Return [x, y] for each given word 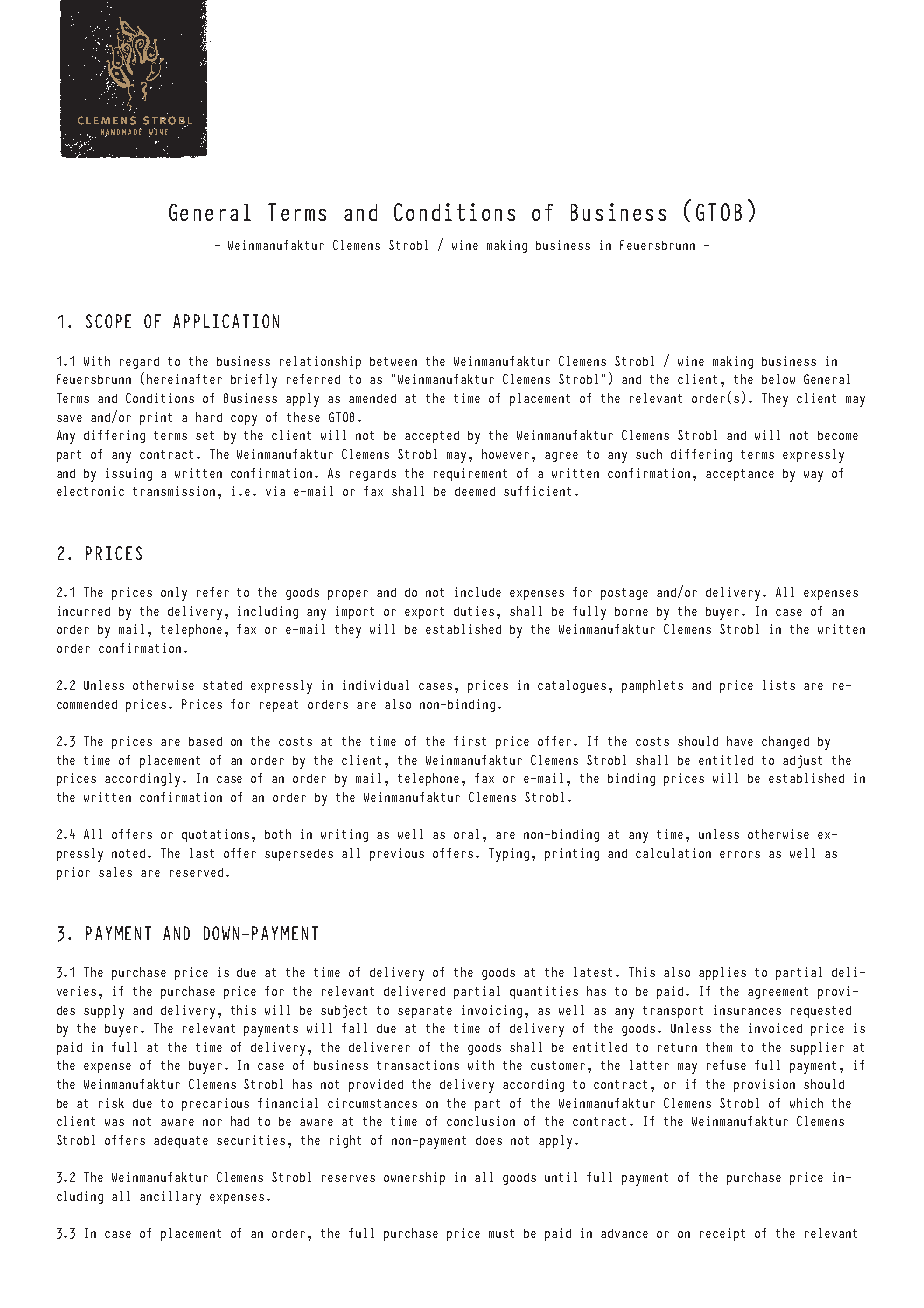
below [778, 379]
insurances [747, 1010]
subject [344, 1011]
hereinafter [184, 379]
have [740, 741]
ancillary [170, 1198]
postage [624, 594]
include [478, 592]
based [205, 741]
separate [425, 1012]
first [470, 741]
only [174, 594]
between [393, 361]
